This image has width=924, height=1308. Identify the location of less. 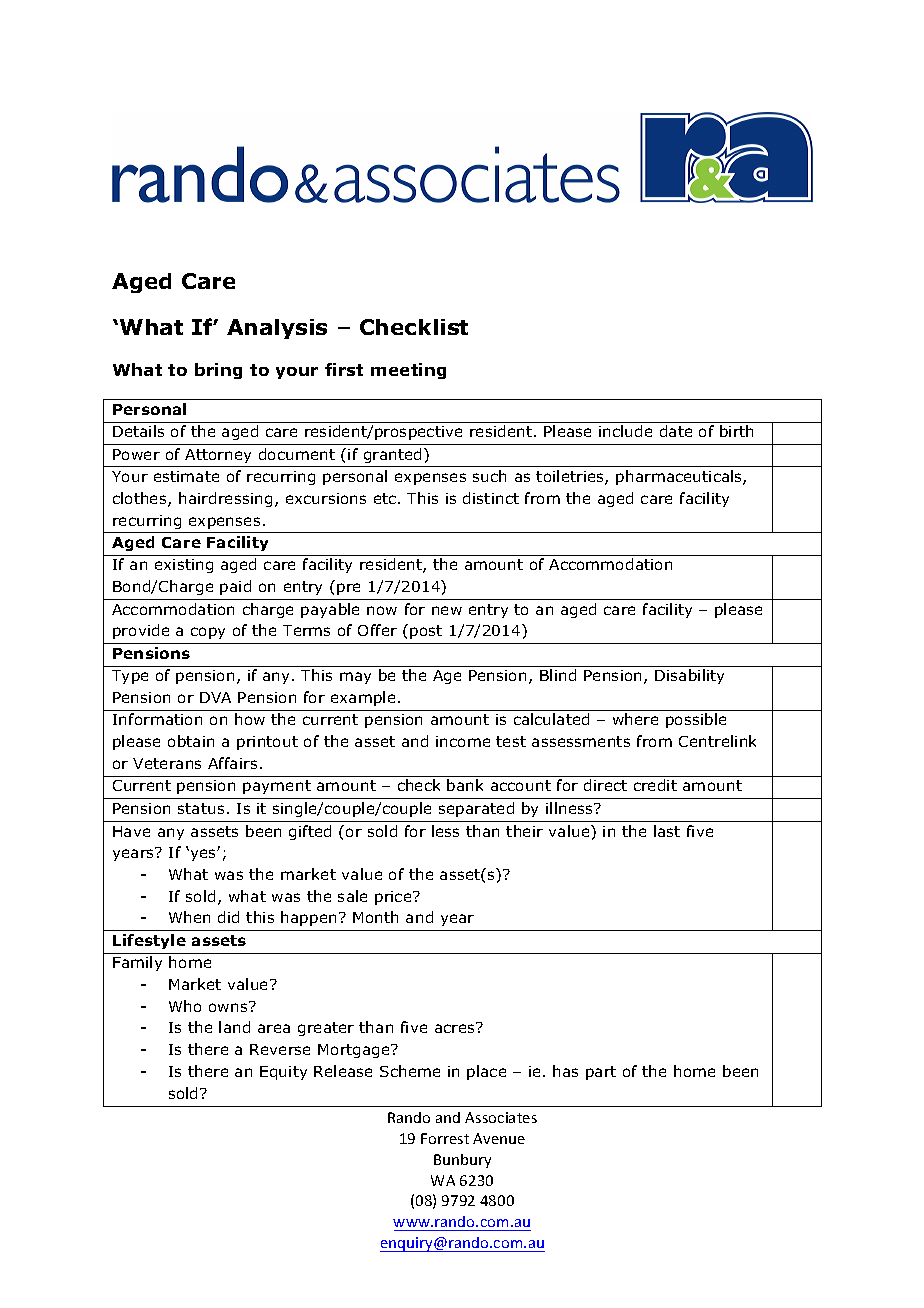
(445, 831).
